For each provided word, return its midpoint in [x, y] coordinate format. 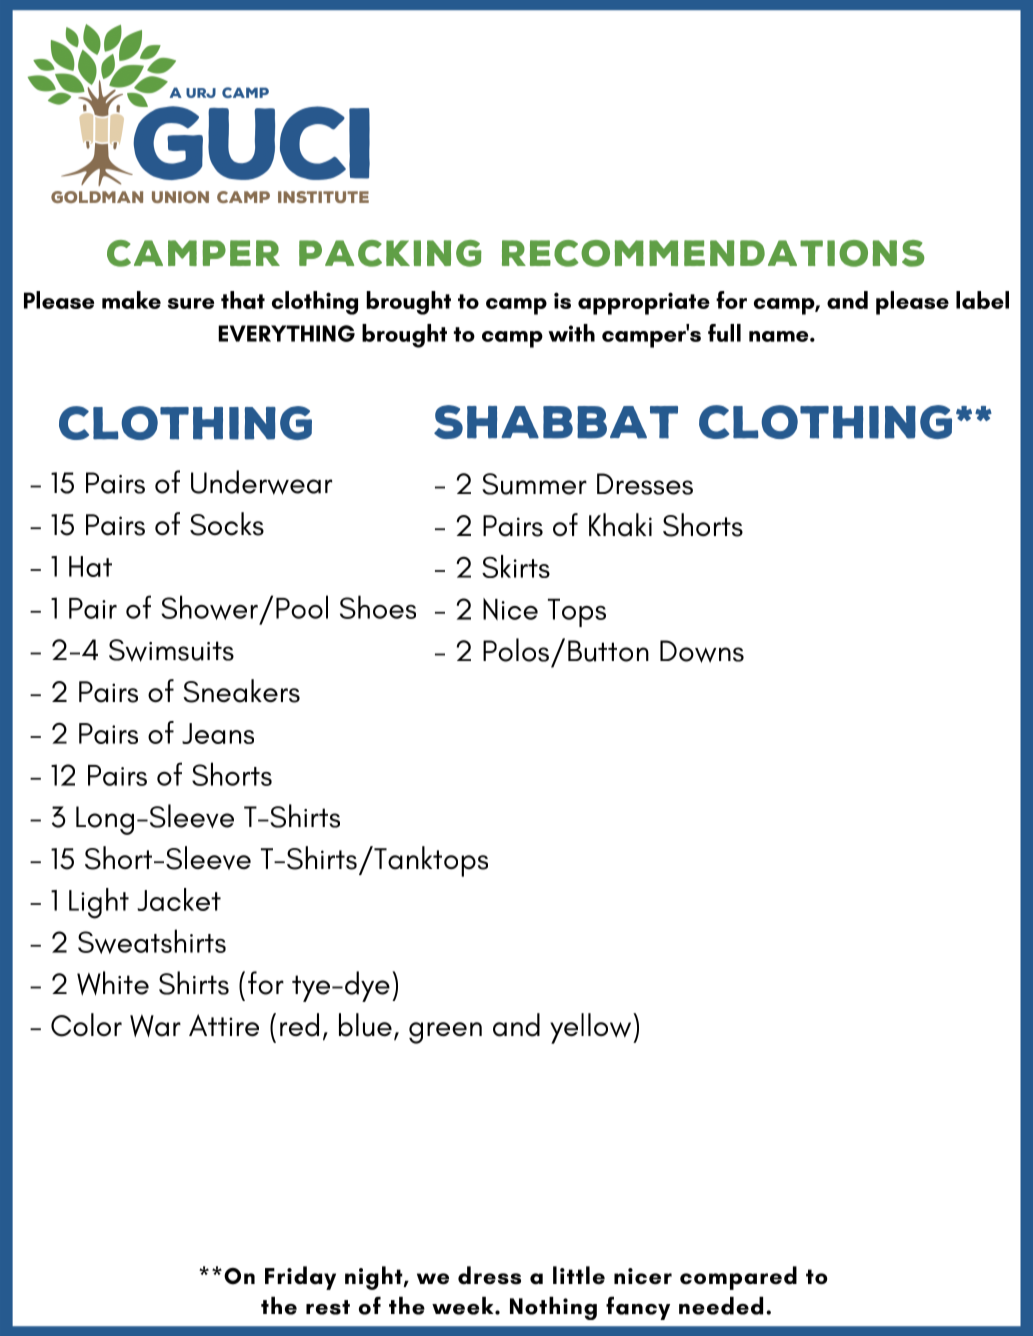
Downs [702, 651]
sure [191, 303]
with [571, 333]
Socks [227, 524]
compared [738, 1278]
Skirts [516, 566]
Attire [224, 1025]
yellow [592, 1028]
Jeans [218, 733]
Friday [300, 1278]
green [445, 1033]
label [982, 300]
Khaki [620, 525]
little [579, 1275]
